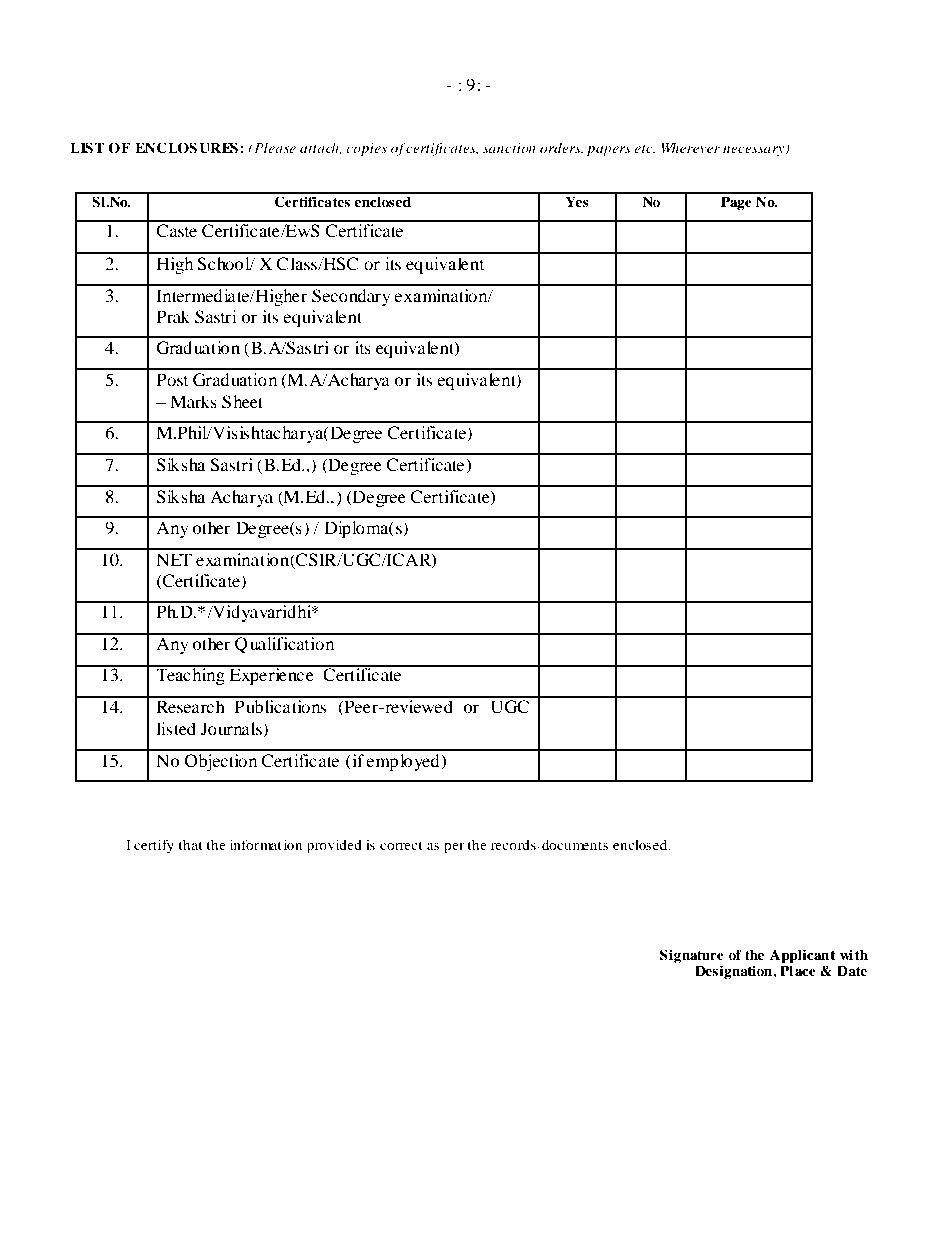  Describe the element at coordinates (334, 846) in the screenshot. I see `provided` at that location.
